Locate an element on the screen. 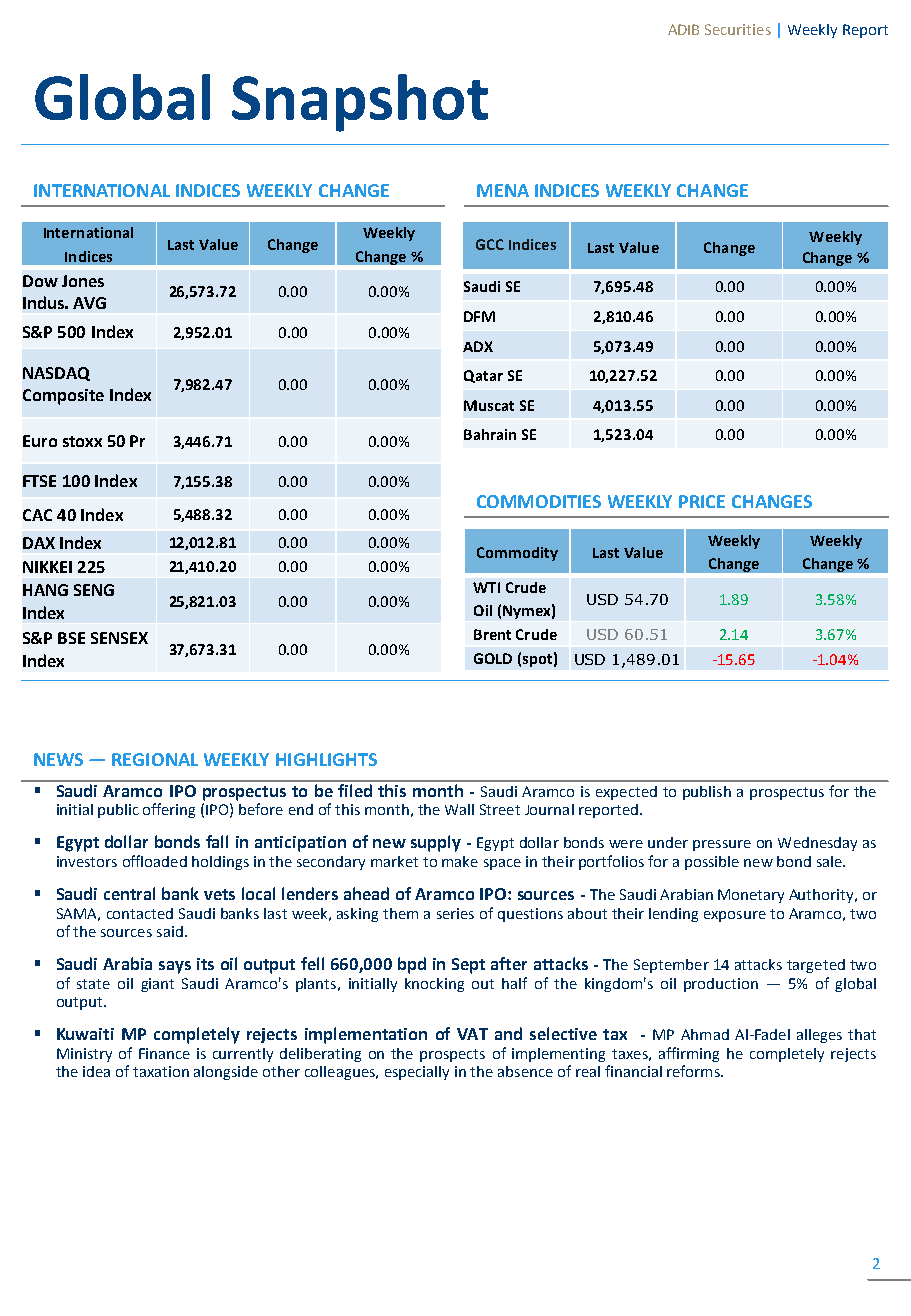 This screenshot has width=911, height=1316. publish is located at coordinates (707, 793).
